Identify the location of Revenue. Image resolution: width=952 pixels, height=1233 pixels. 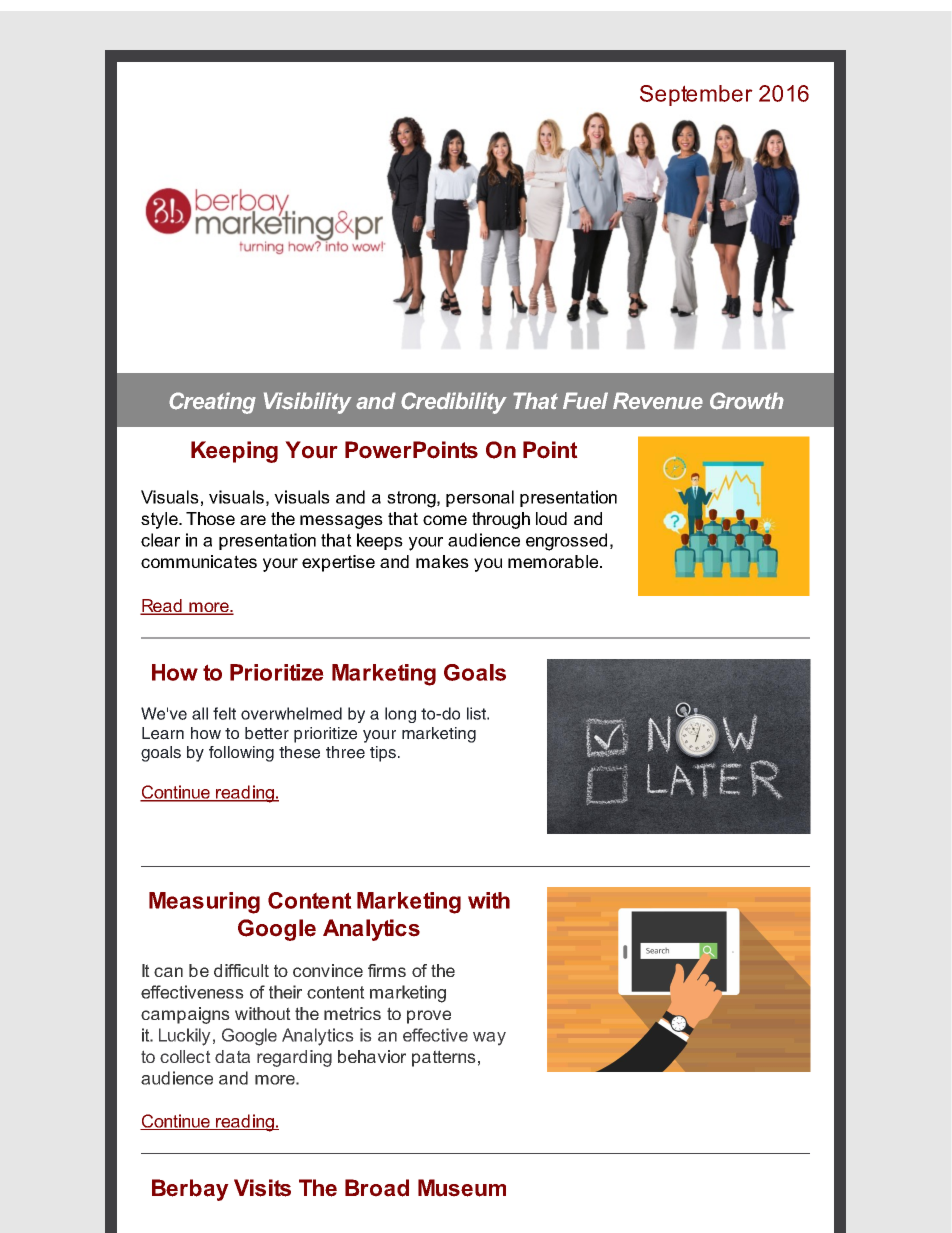
(658, 401).
